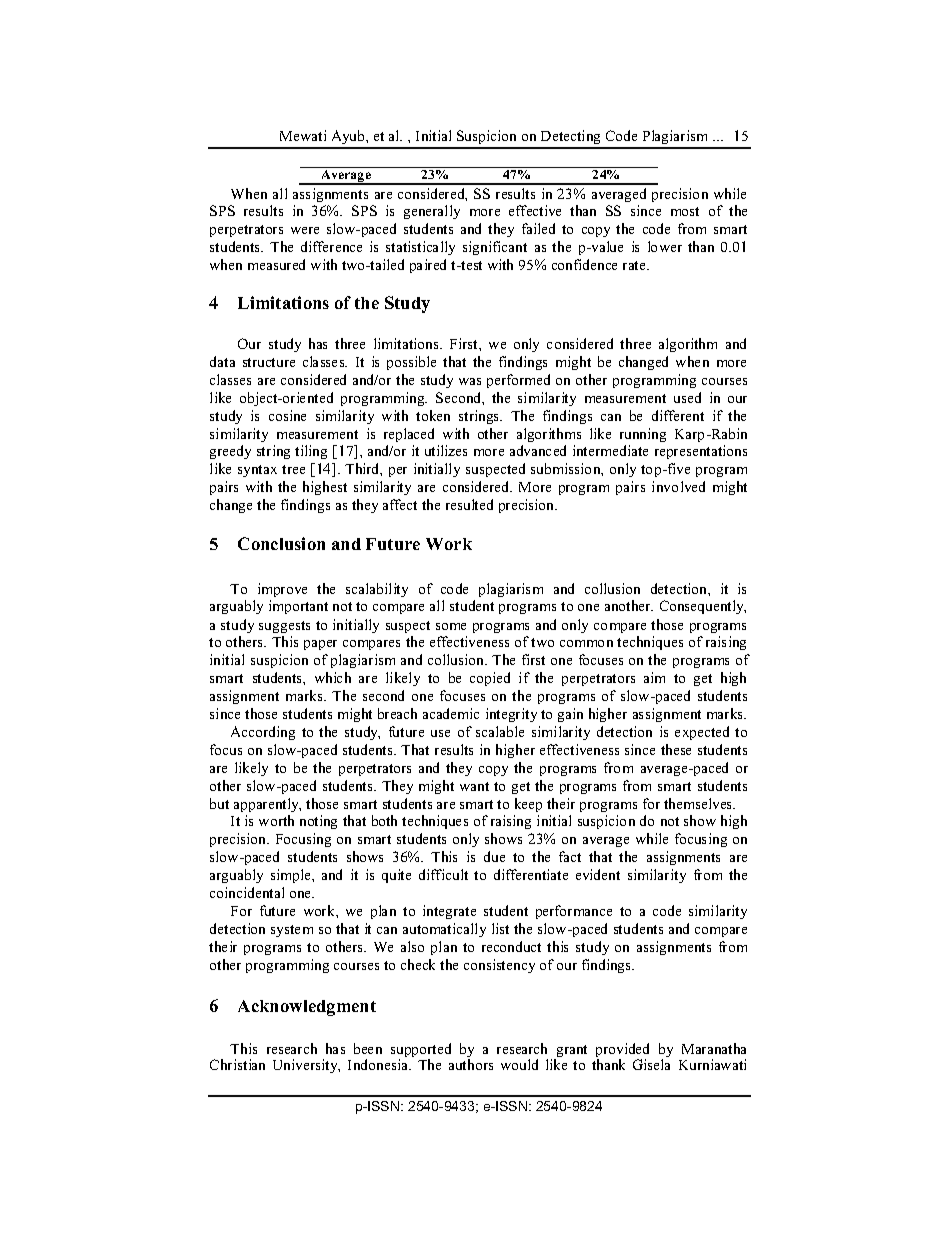 The height and width of the screenshot is (1233, 952). What do you see at coordinates (432, 212) in the screenshot?
I see `generally` at bounding box center [432, 212].
